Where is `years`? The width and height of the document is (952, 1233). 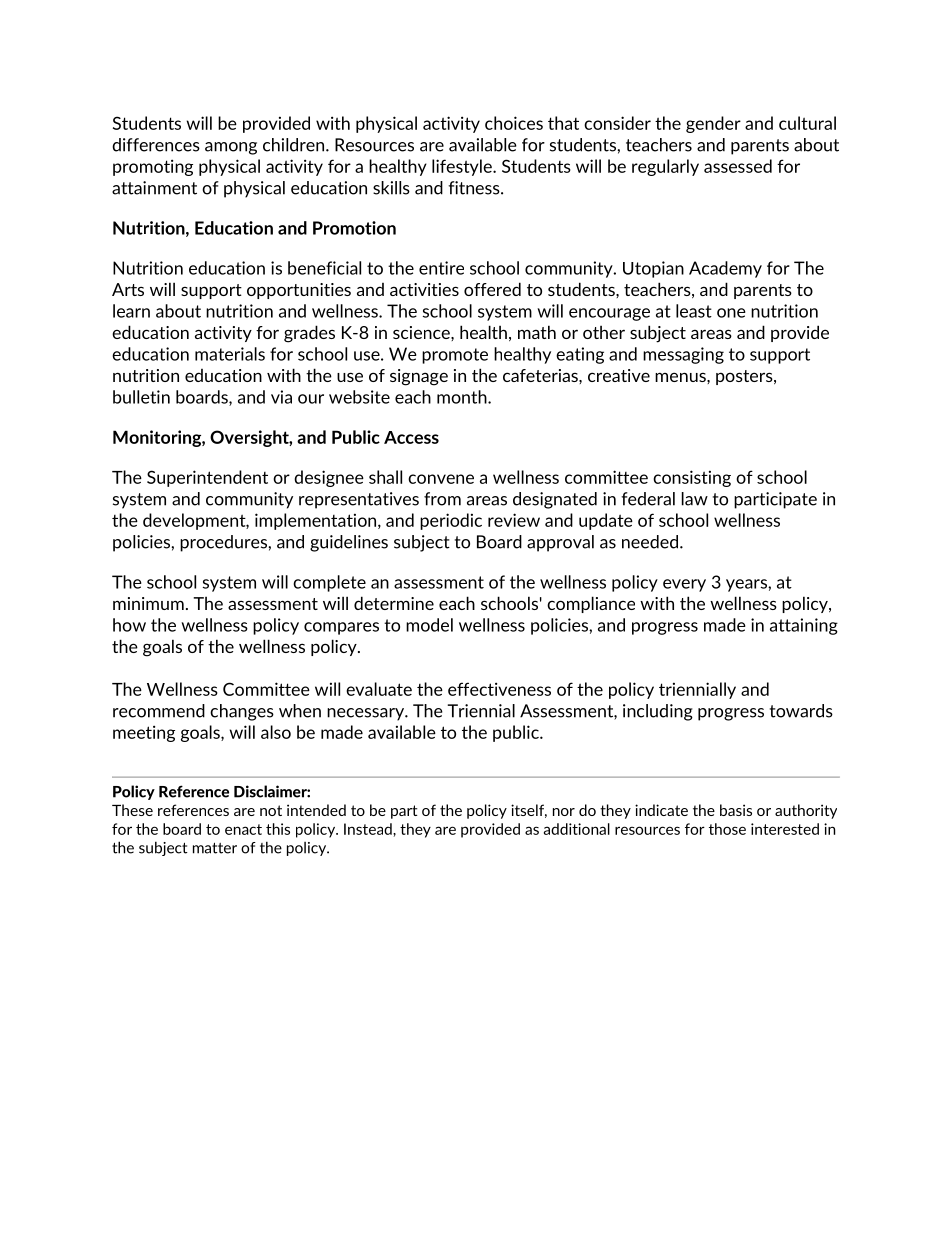 years is located at coordinates (747, 585).
